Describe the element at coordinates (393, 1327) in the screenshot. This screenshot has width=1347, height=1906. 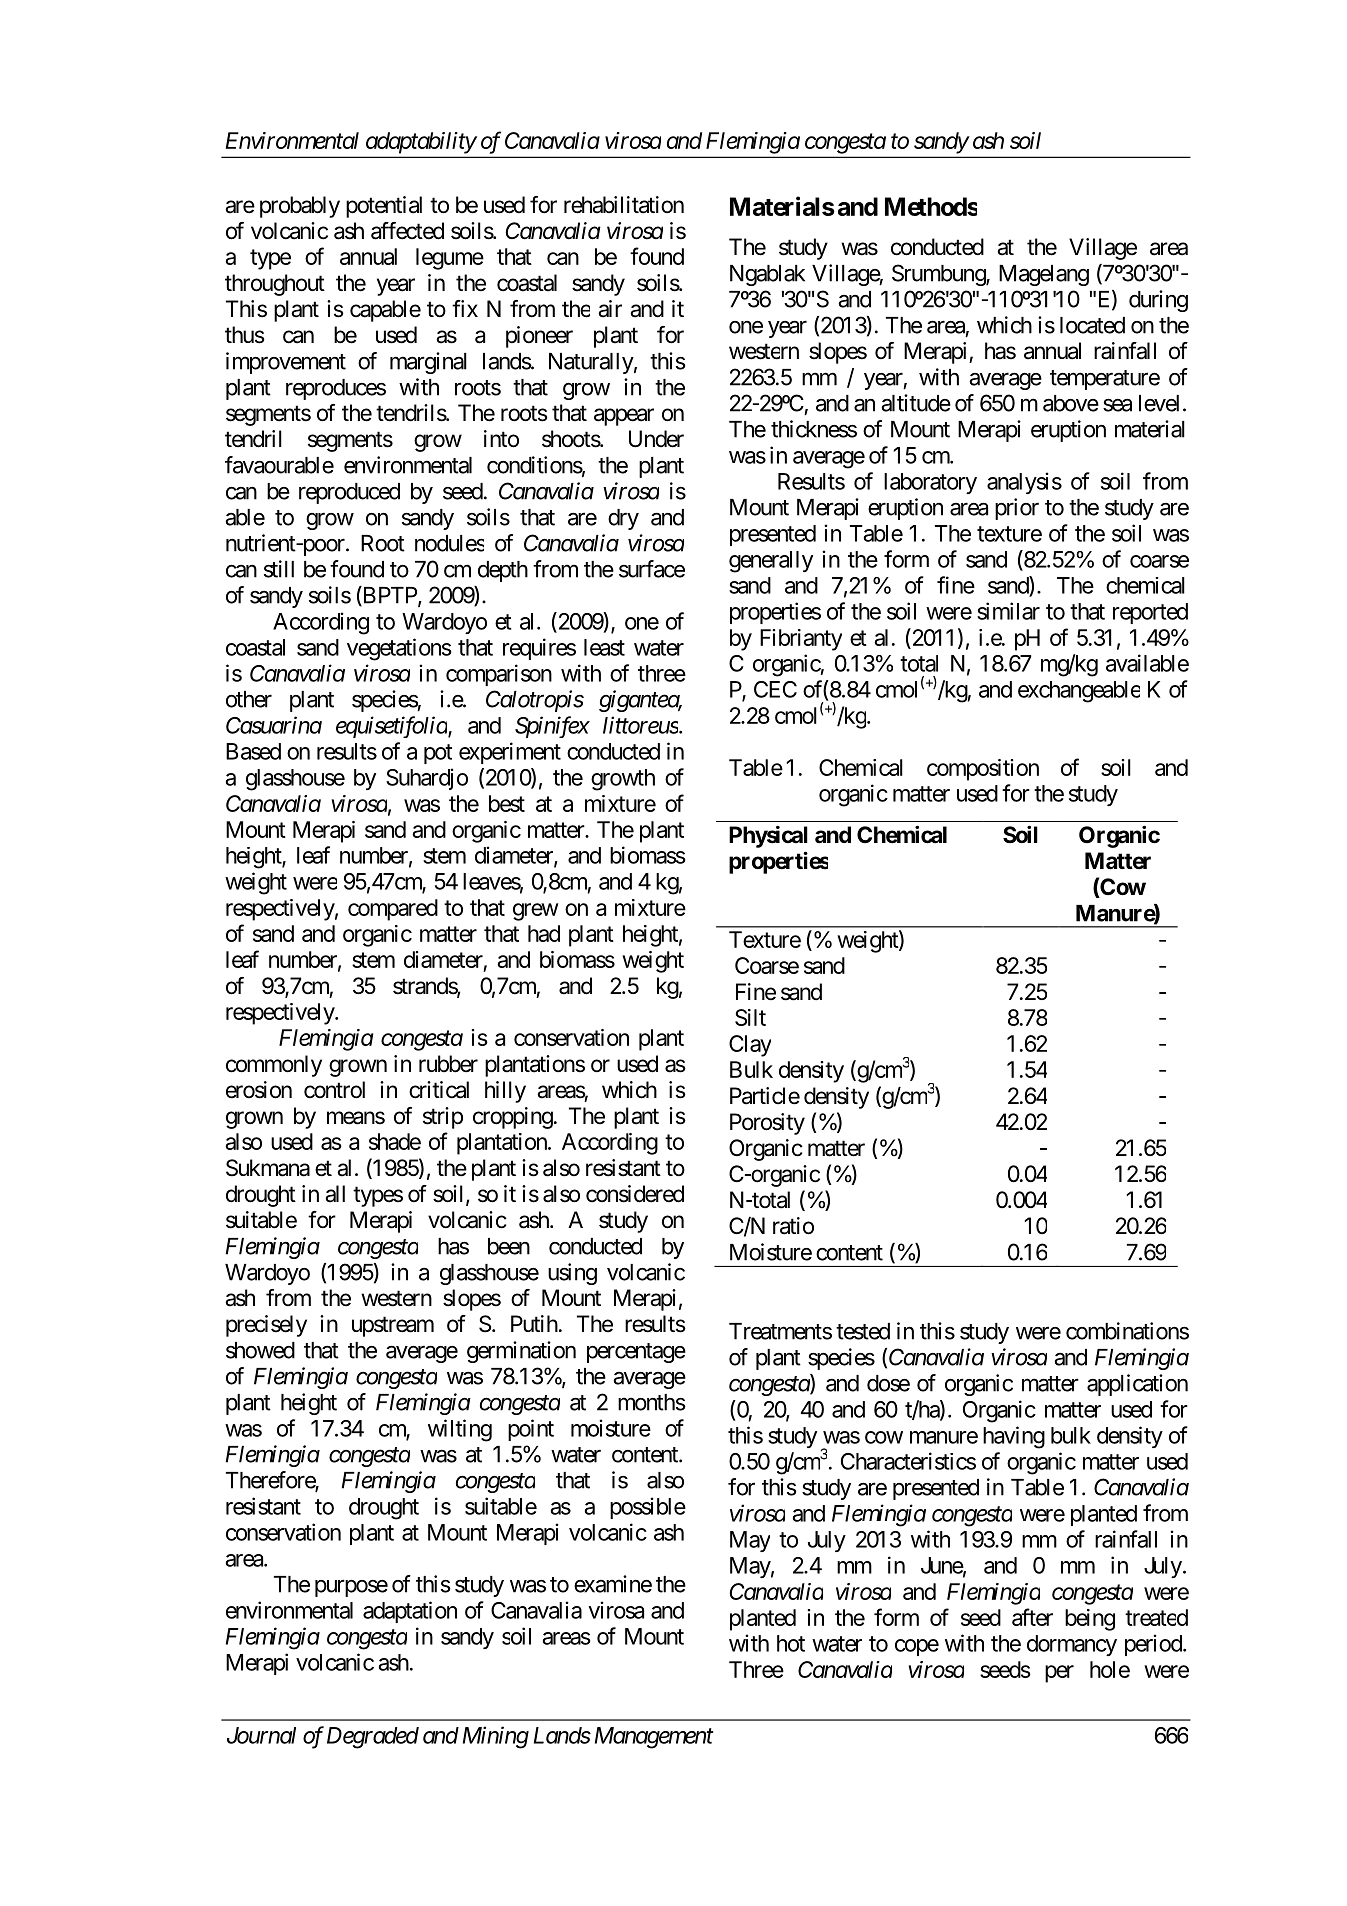
I see `upstream` at that location.
